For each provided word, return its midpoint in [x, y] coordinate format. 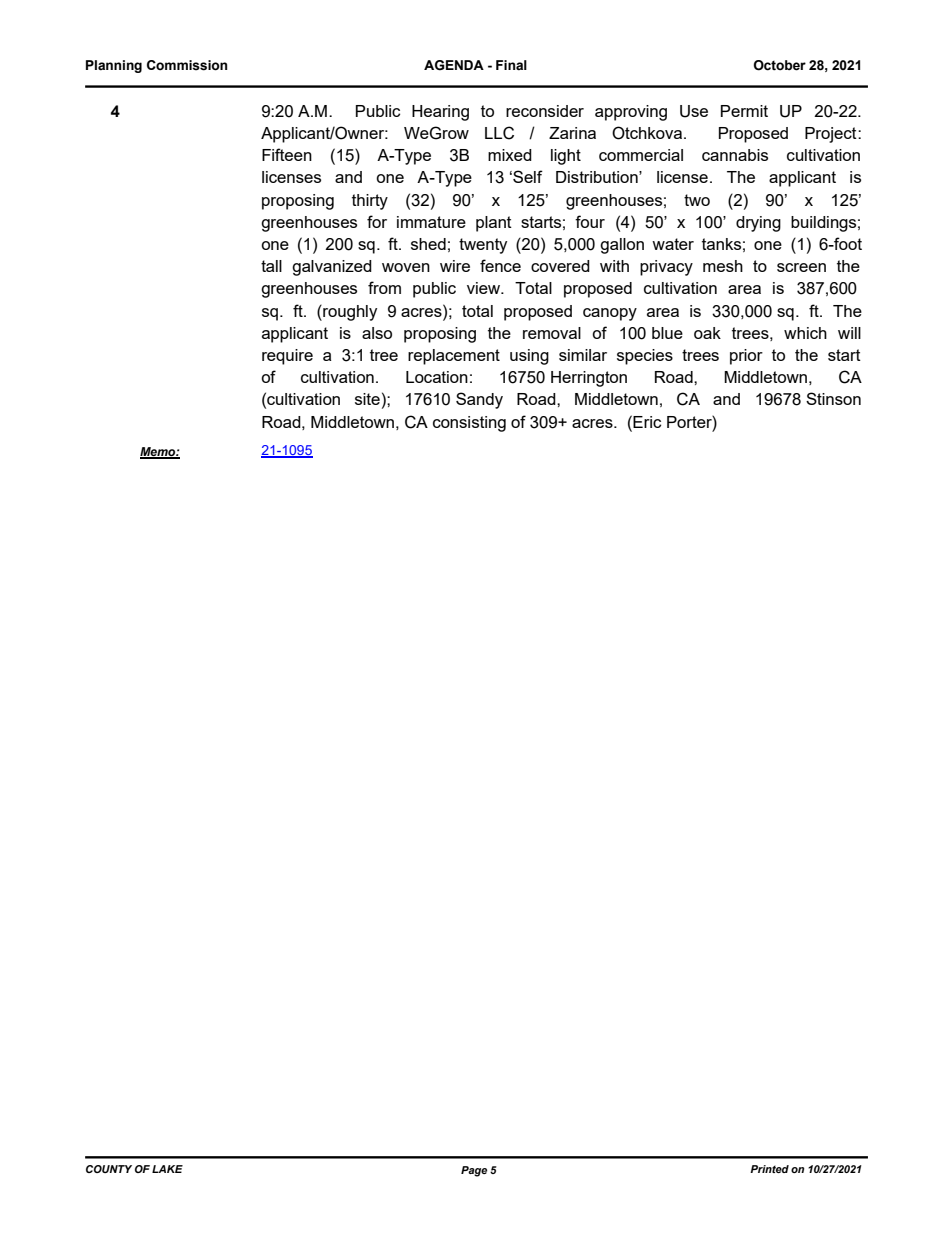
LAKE [167, 1169]
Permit [744, 111]
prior [746, 357]
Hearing [440, 113]
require [287, 357]
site [367, 399]
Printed [769, 1169]
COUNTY [109, 1169]
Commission [187, 65]
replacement [454, 357]
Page [474, 1171]
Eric [646, 421]
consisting [469, 424]
